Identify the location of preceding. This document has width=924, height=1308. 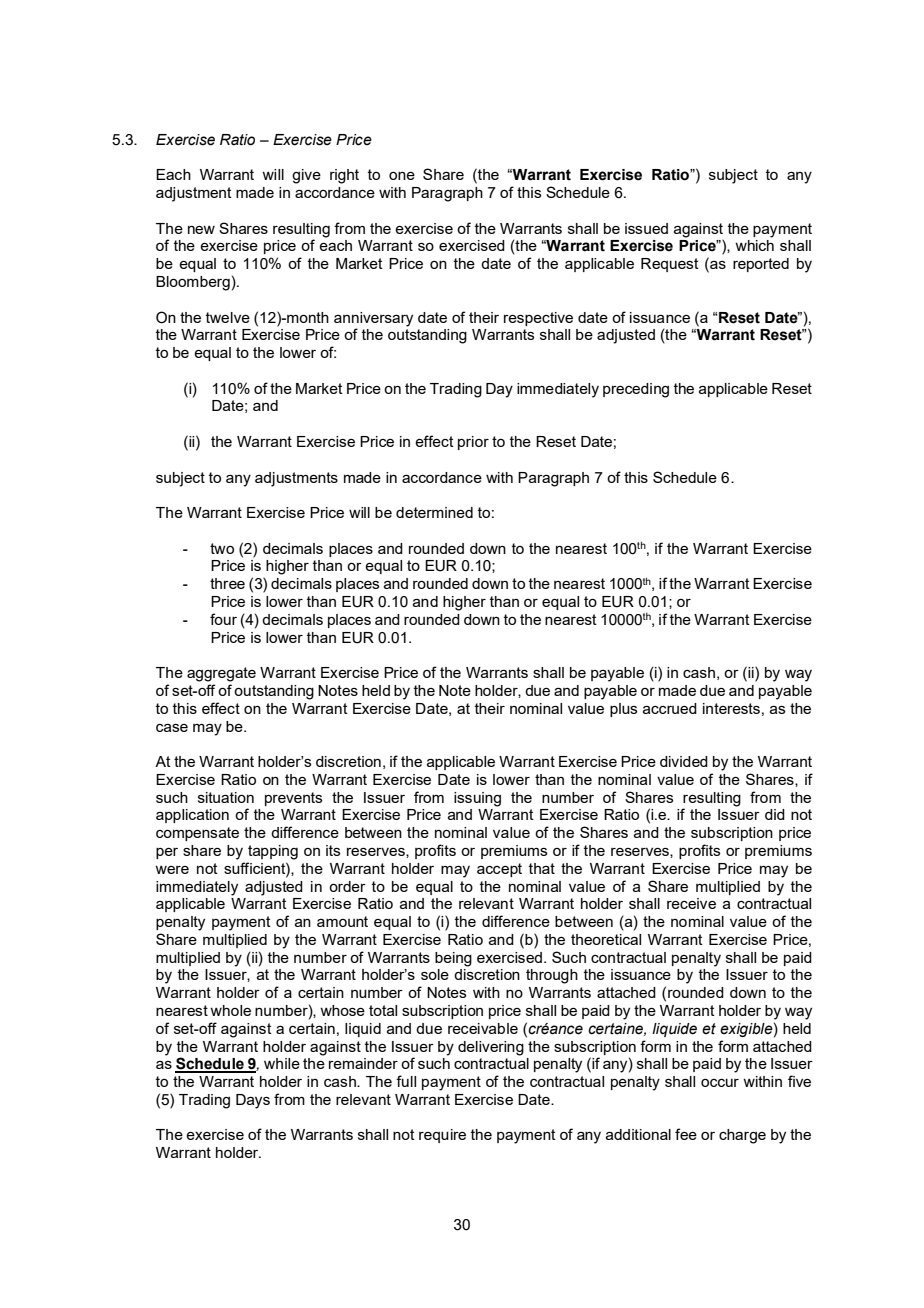
(636, 390).
